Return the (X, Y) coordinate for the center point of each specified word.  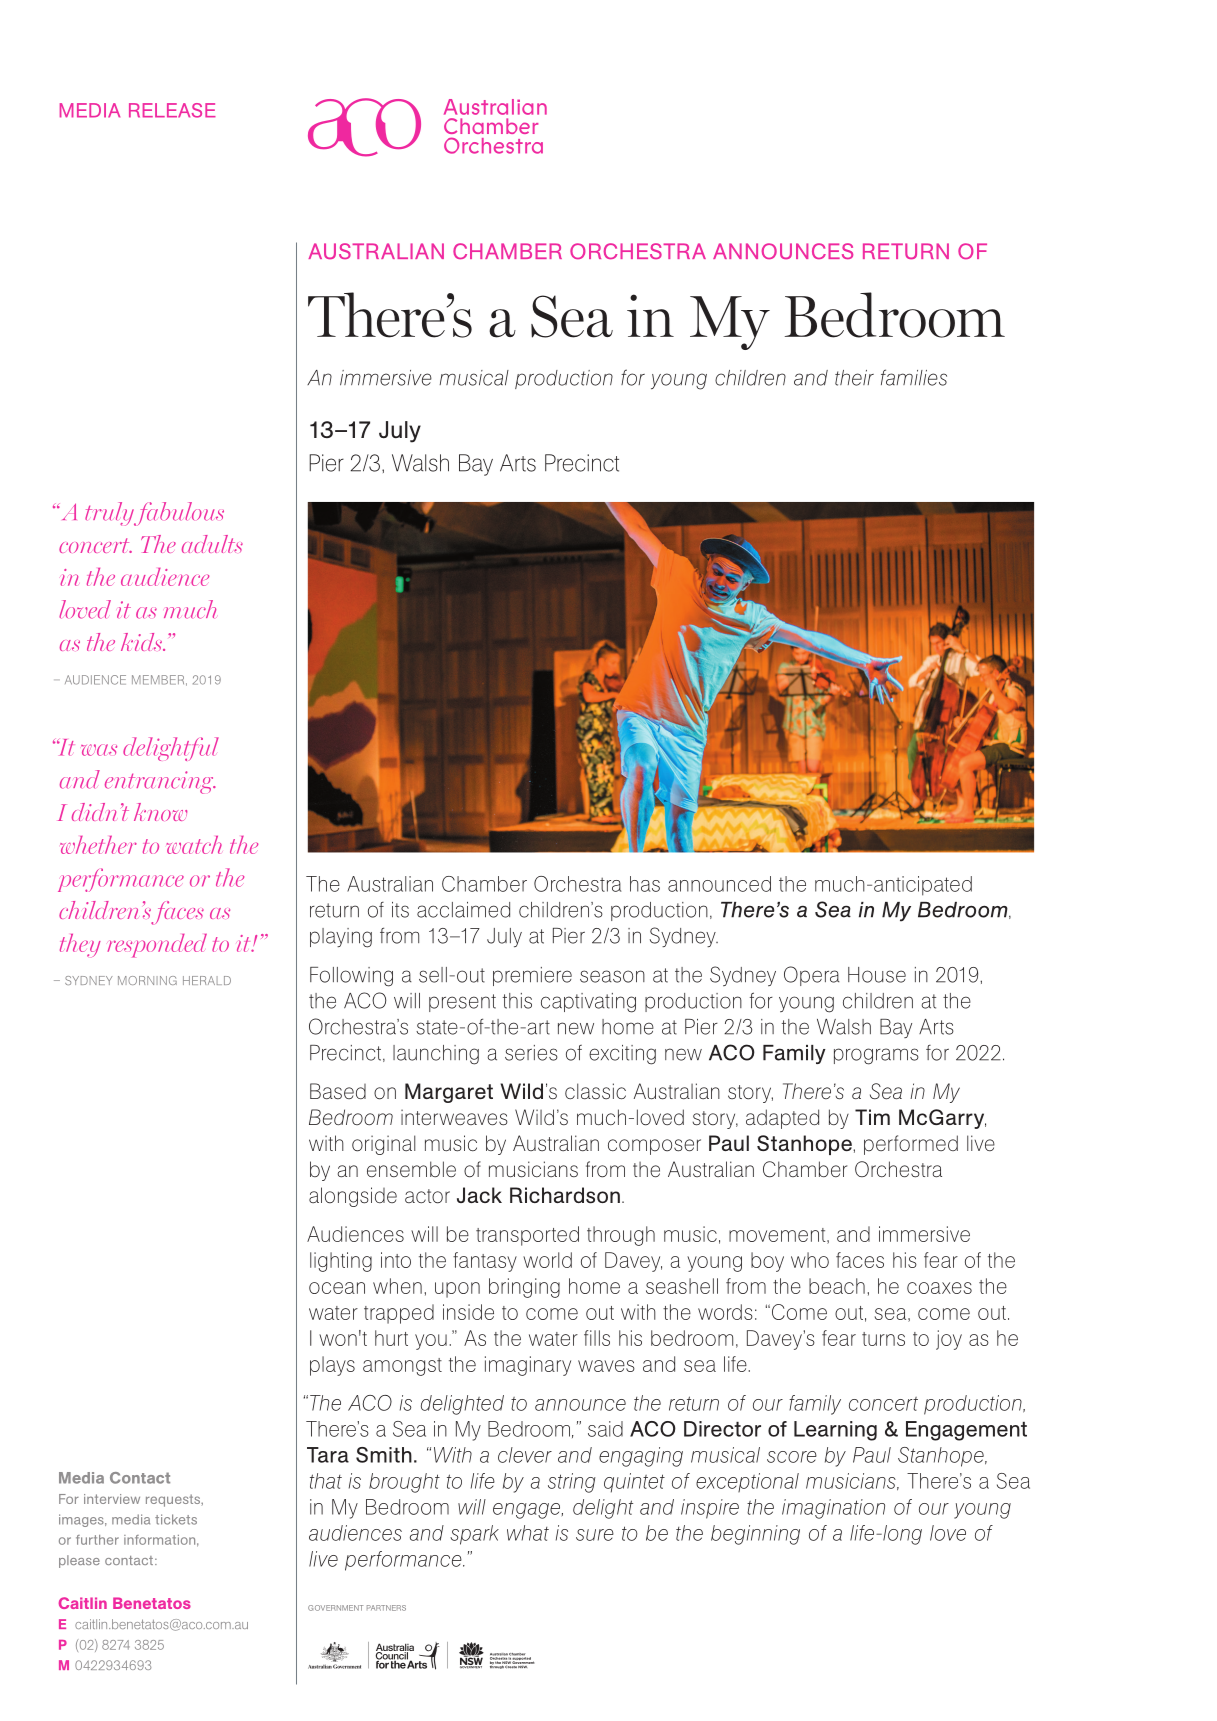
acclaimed (463, 910)
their (854, 378)
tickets (176, 1519)
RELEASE (172, 110)
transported (527, 1236)
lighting (341, 1262)
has (645, 884)
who (810, 1260)
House (877, 975)
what (528, 1533)
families (914, 377)
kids (142, 642)
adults (212, 544)
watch (194, 845)
